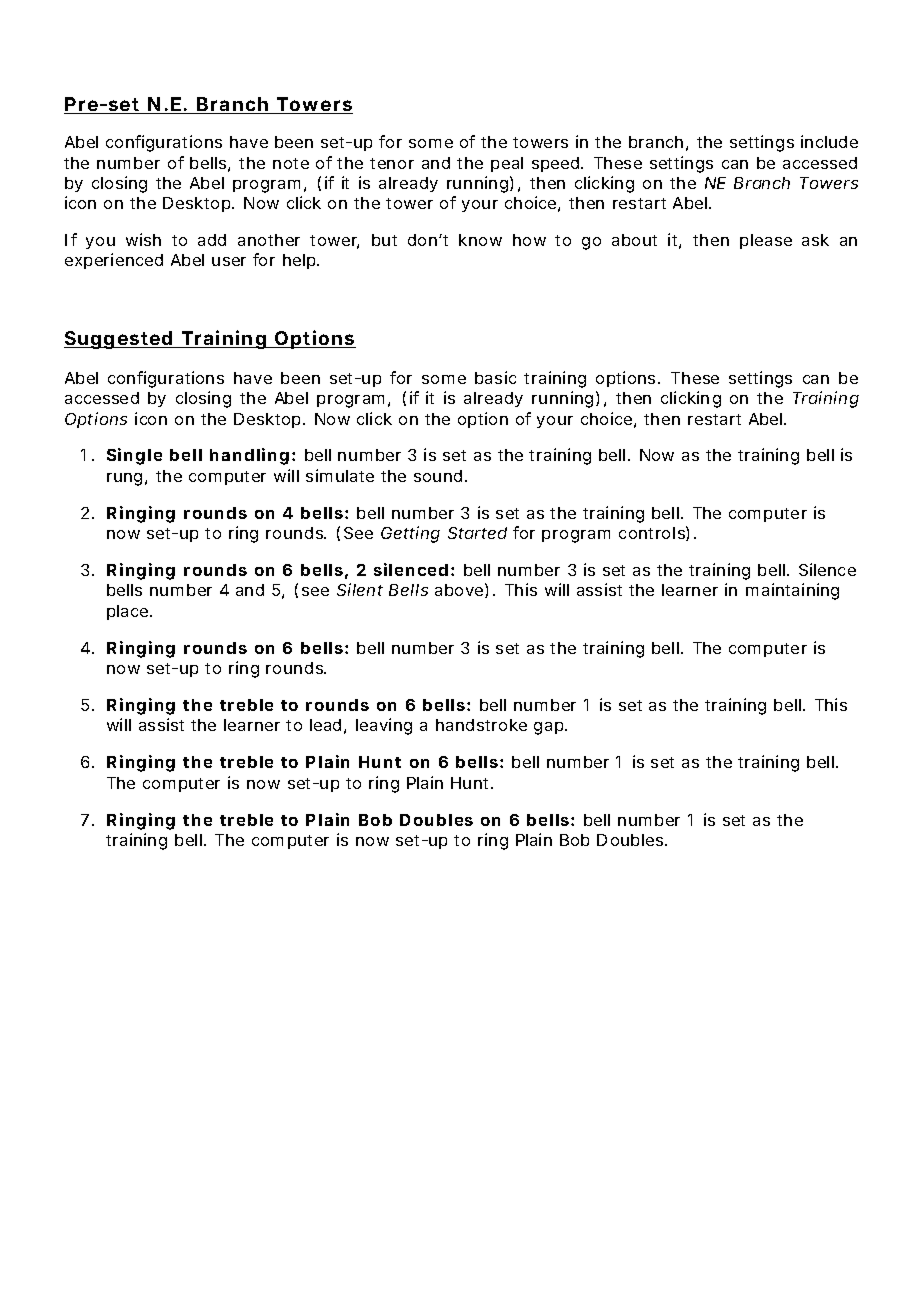  What do you see at coordinates (477, 533) in the screenshot?
I see `Started` at bounding box center [477, 533].
